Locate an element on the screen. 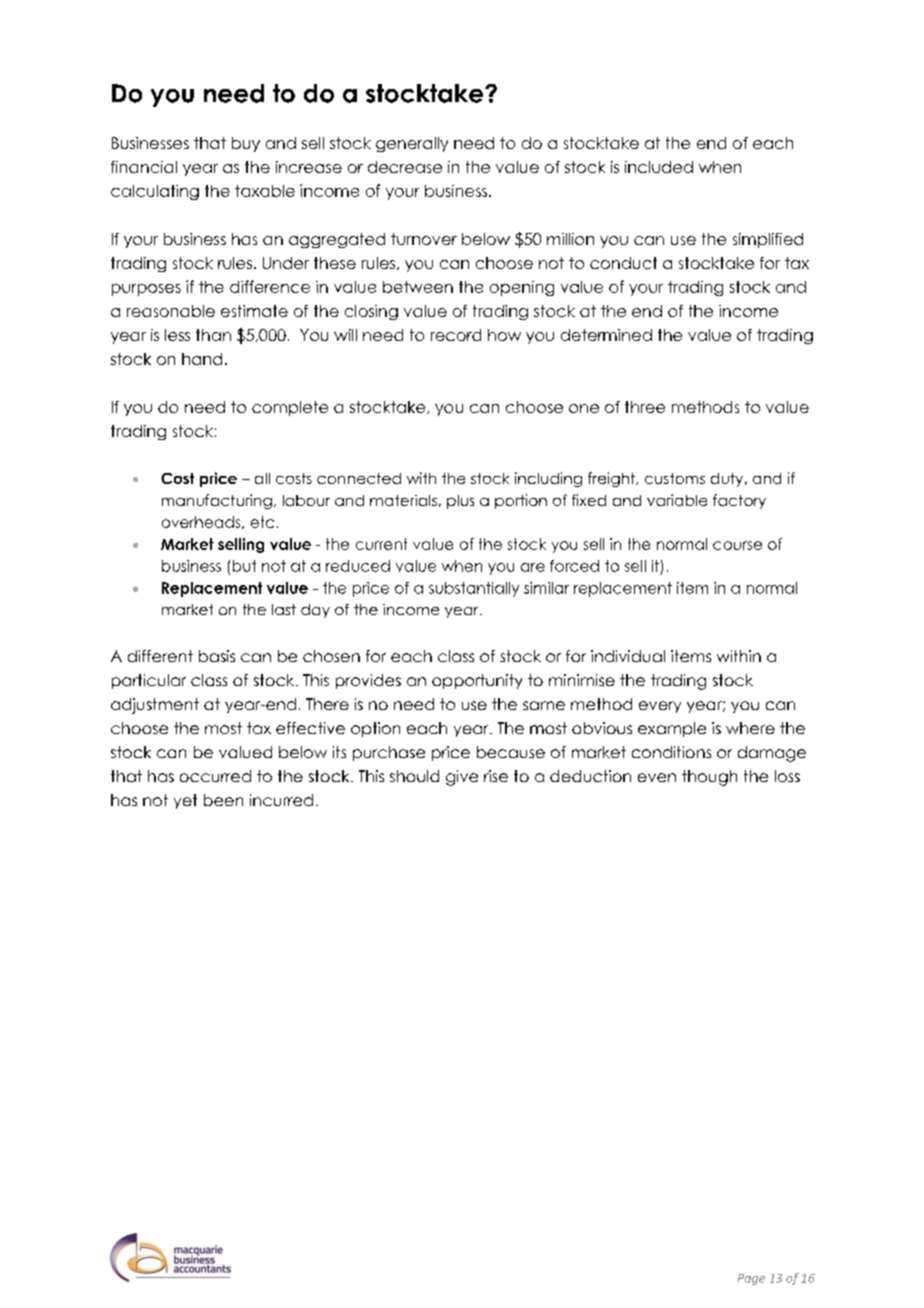 The image size is (924, 1308). buy is located at coordinates (246, 144).
